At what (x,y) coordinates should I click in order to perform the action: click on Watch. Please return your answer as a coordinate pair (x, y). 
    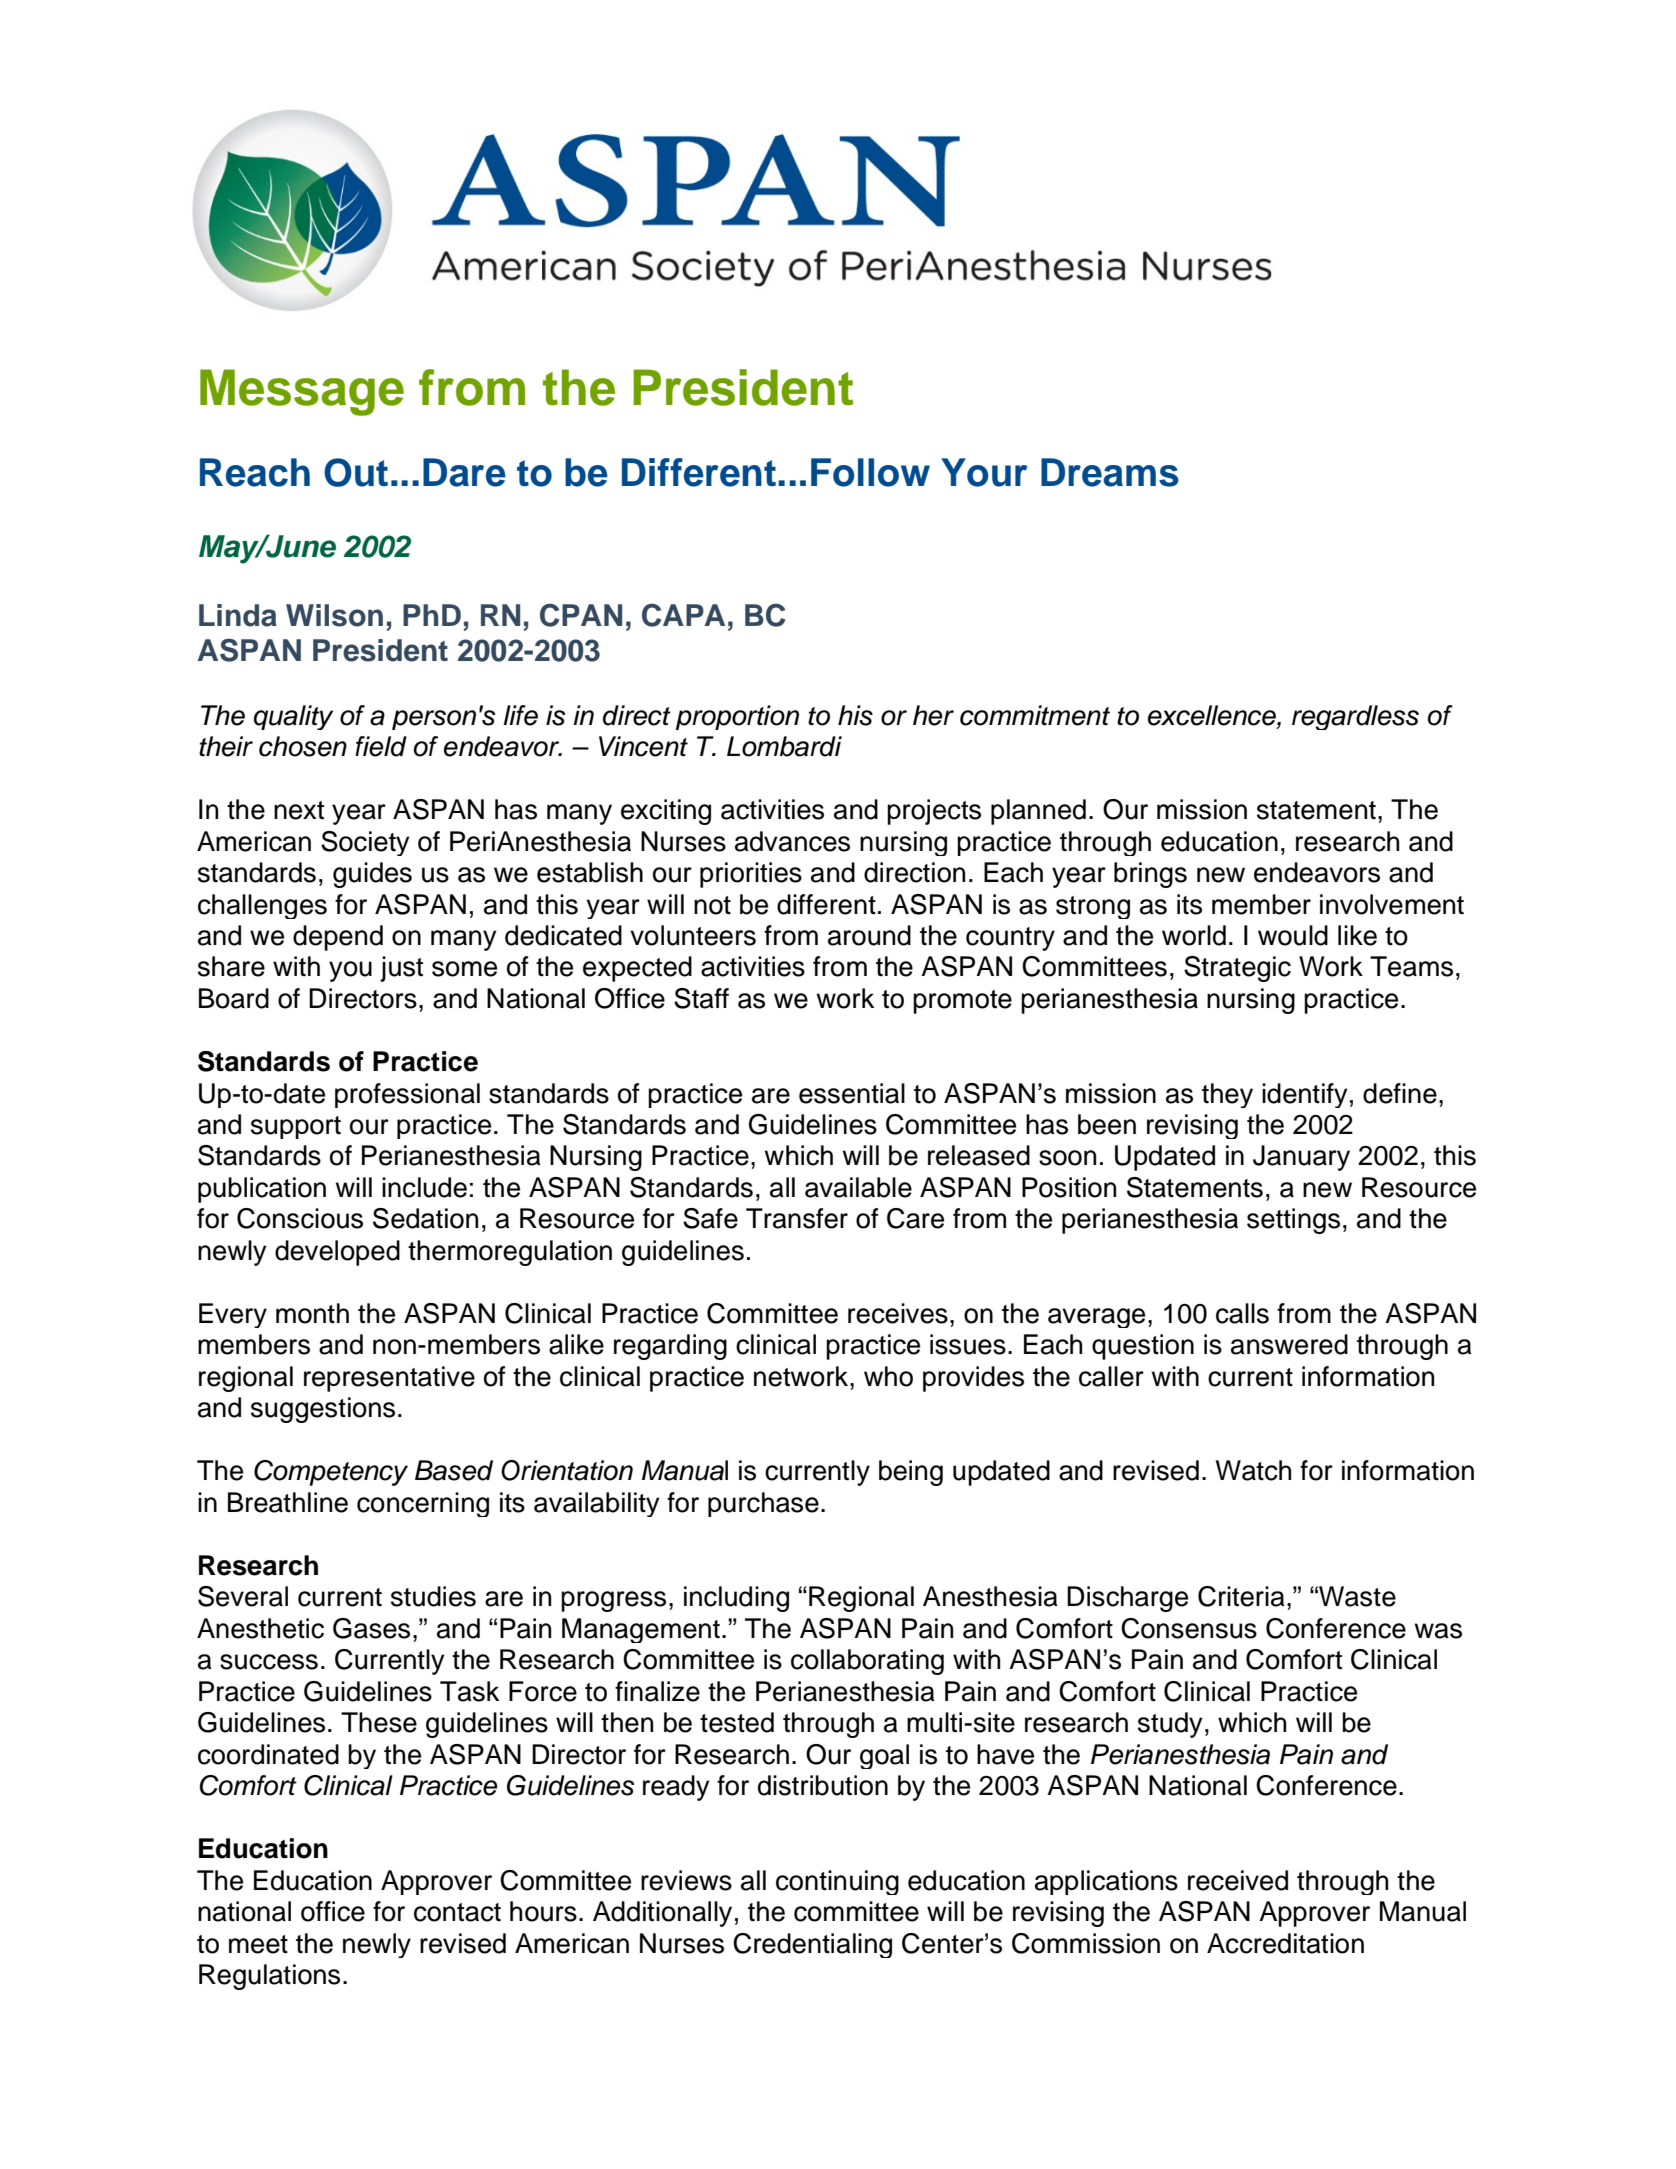
    Looking at the image, I should click on (1253, 1470).
